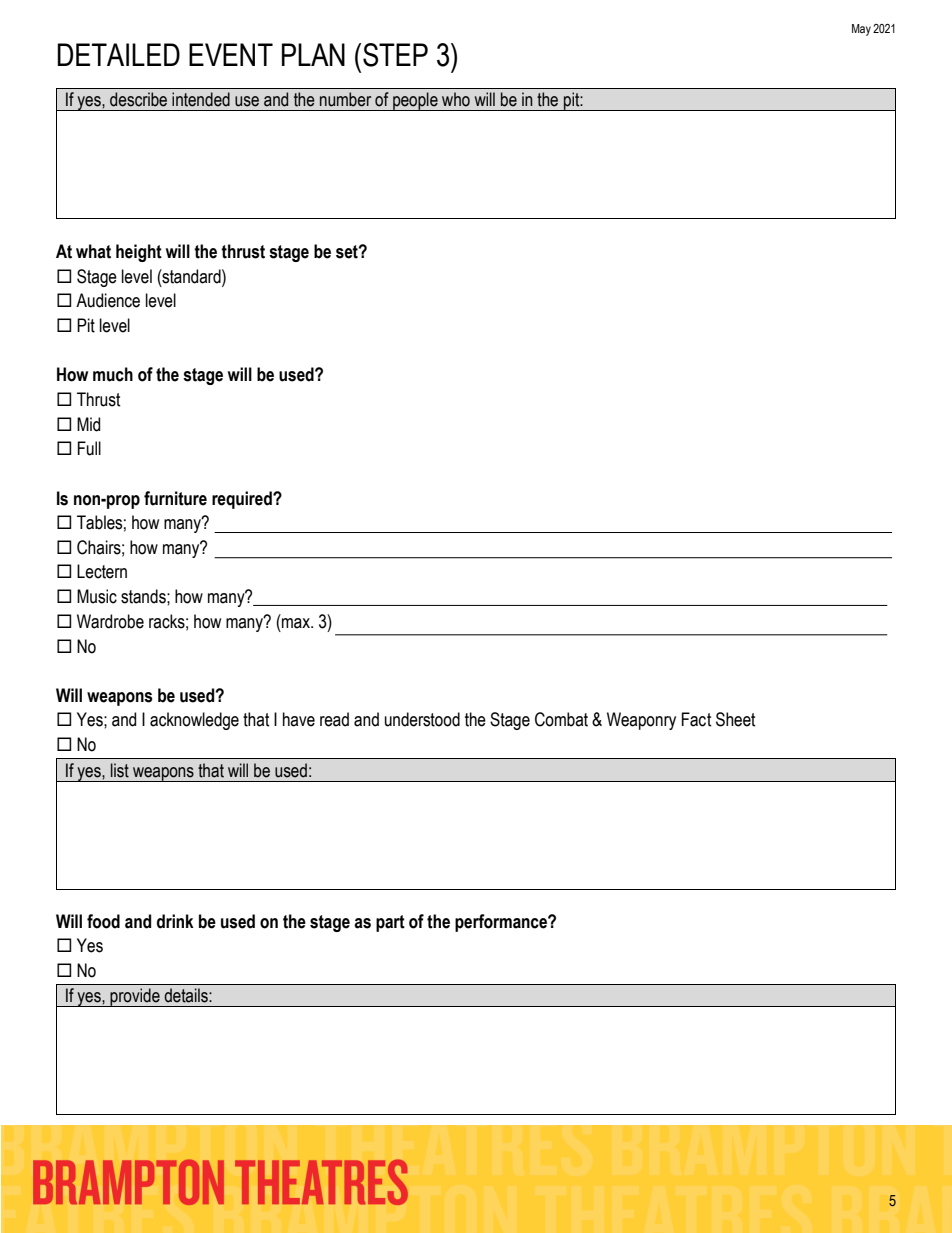  I want to click on EVENT, so click(231, 54).
